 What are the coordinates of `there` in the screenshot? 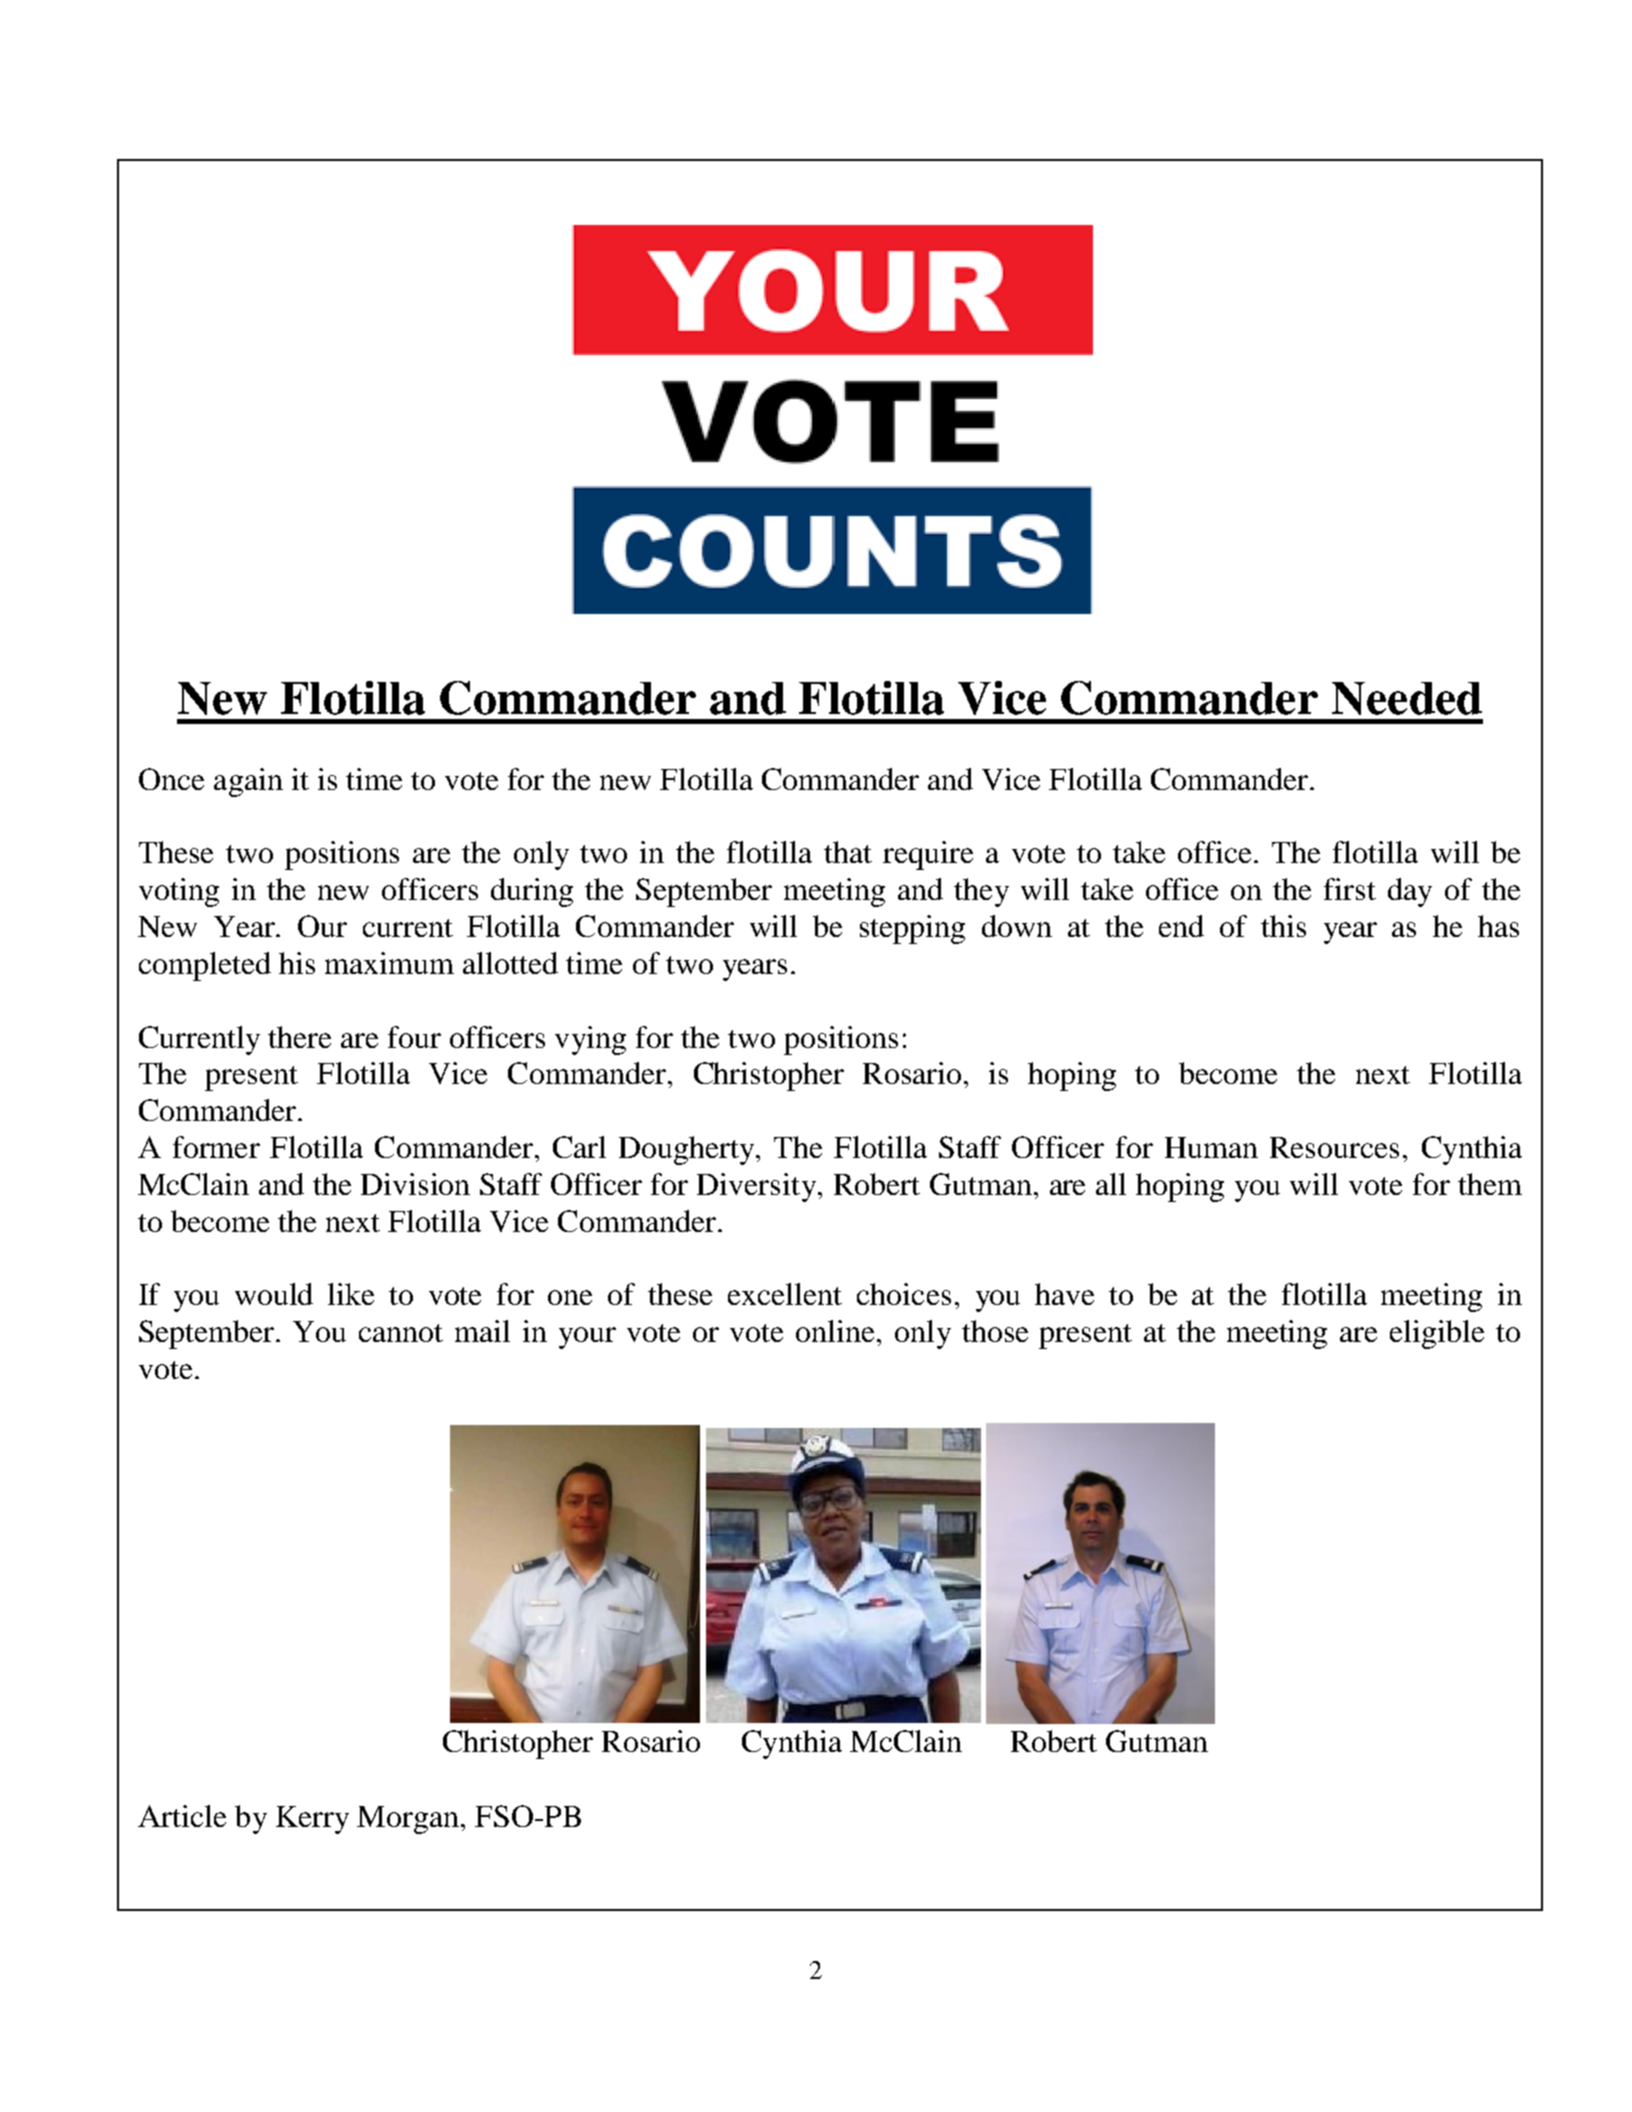 It's located at (299, 1037).
